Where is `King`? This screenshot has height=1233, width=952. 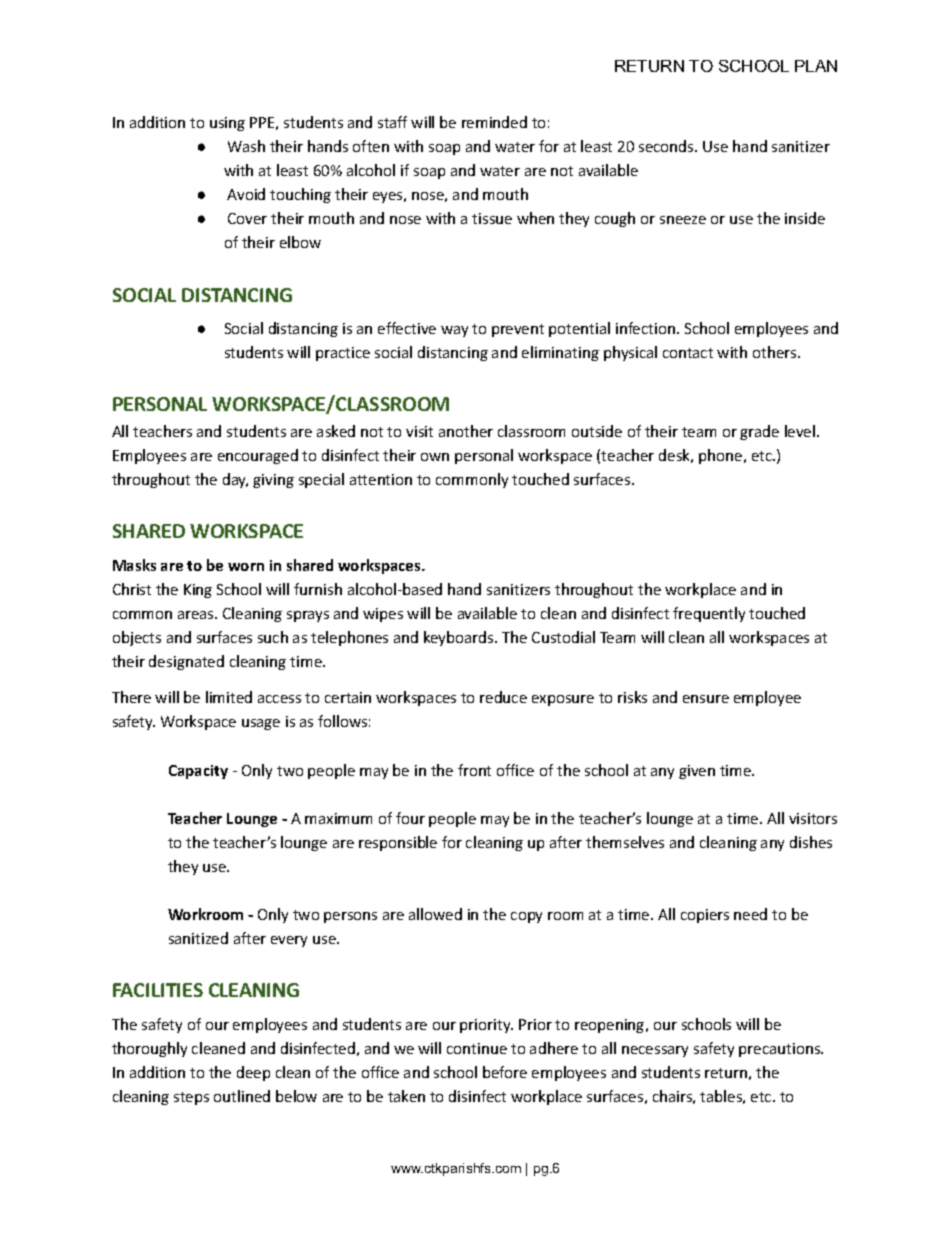 King is located at coordinates (198, 591).
